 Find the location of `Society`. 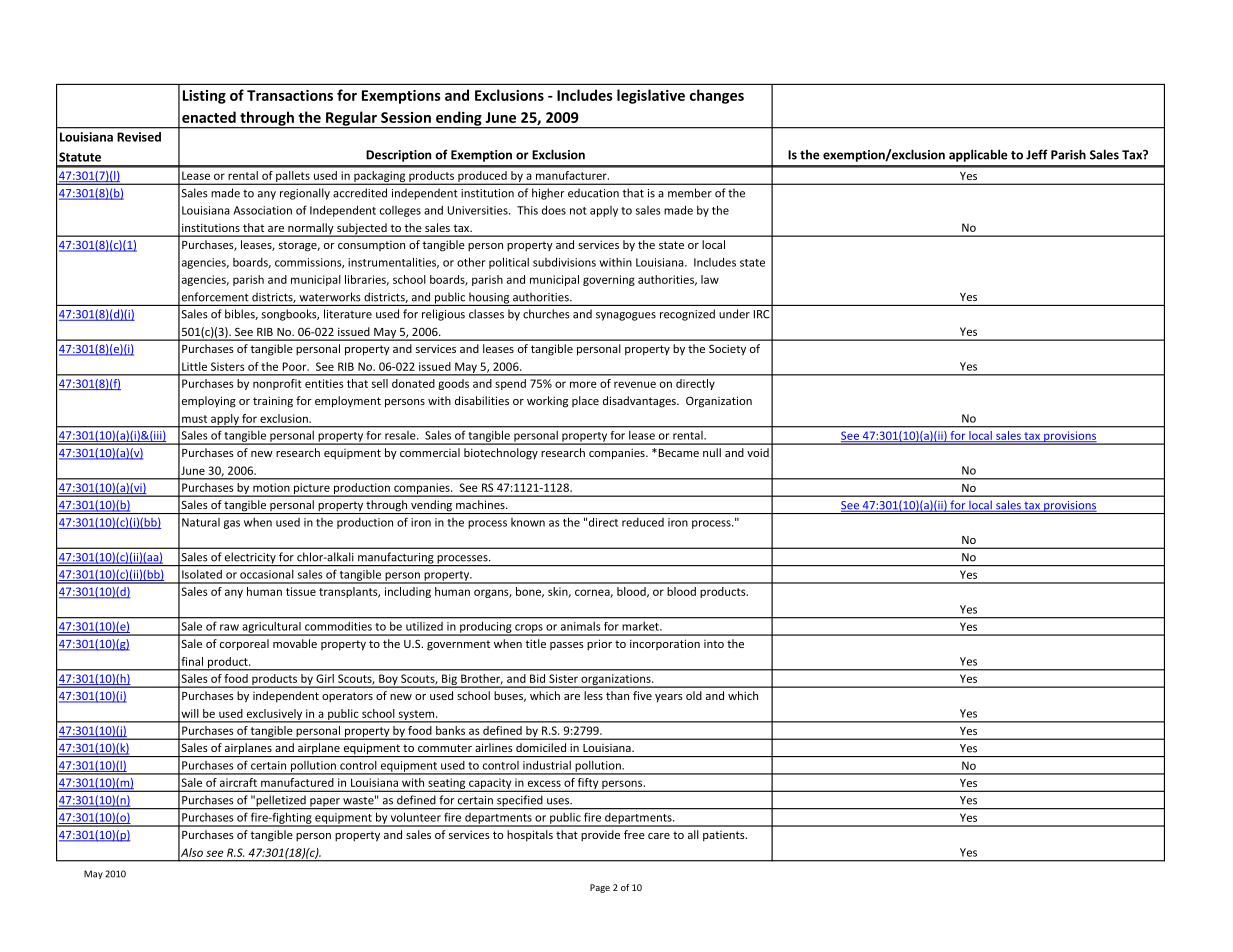

Society is located at coordinates (727, 350).
